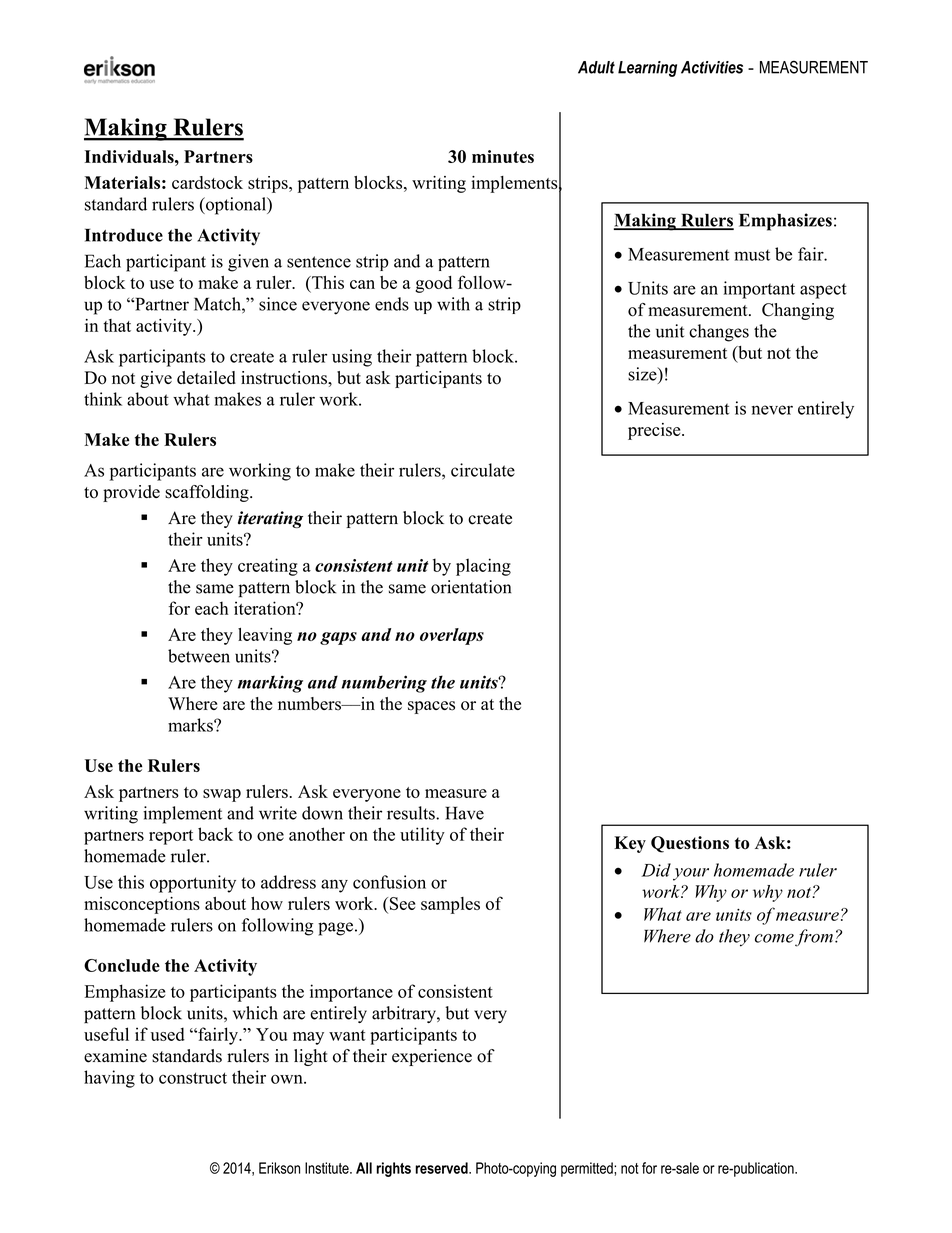  Describe the element at coordinates (193, 1078) in the screenshot. I see `construct` at that location.
